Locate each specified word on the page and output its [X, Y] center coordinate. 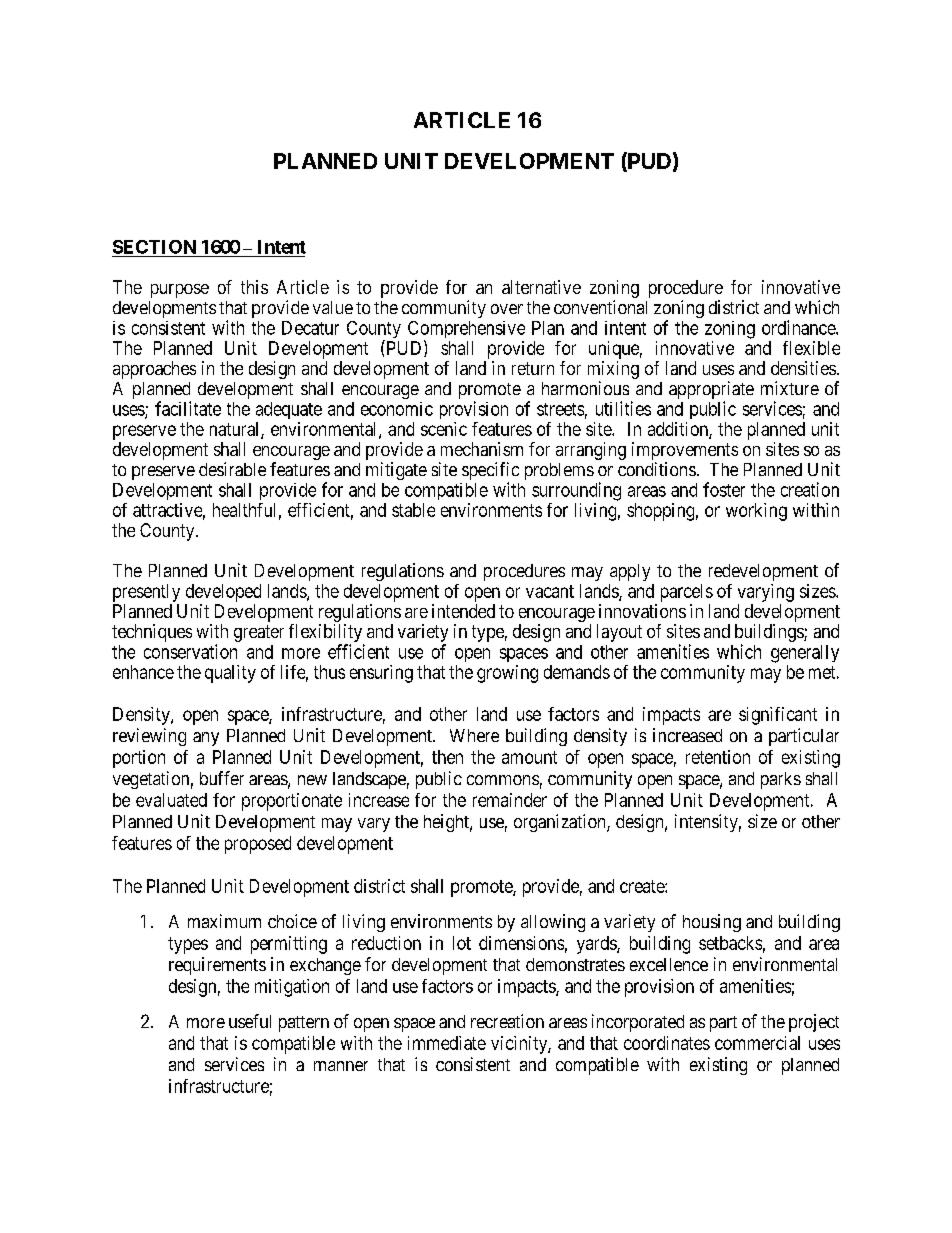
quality [230, 674]
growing [507, 674]
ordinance [799, 327]
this [254, 287]
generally [805, 654]
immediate [447, 1043]
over [507, 309]
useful [250, 1021]
